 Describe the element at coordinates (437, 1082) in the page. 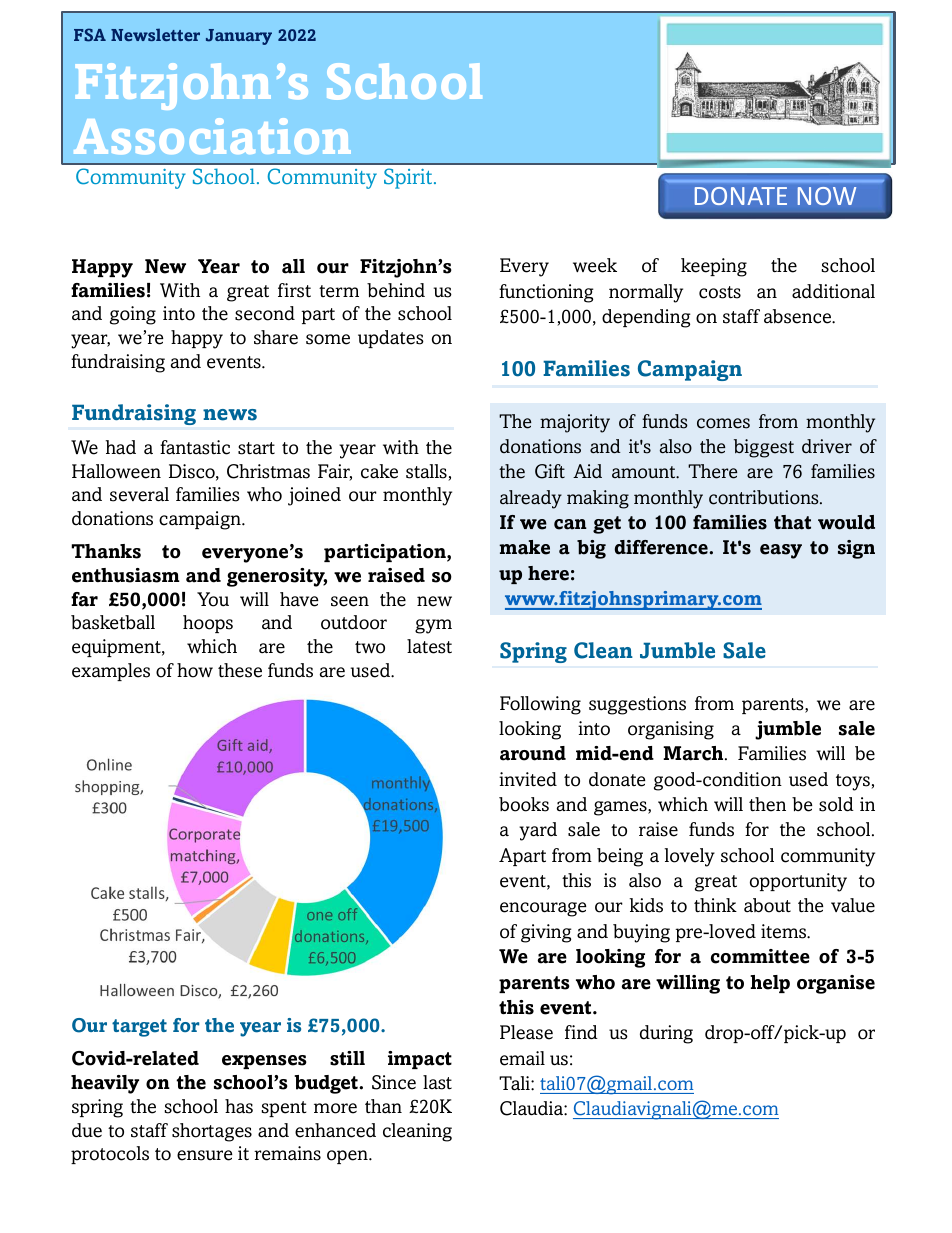

I see `last` at that location.
